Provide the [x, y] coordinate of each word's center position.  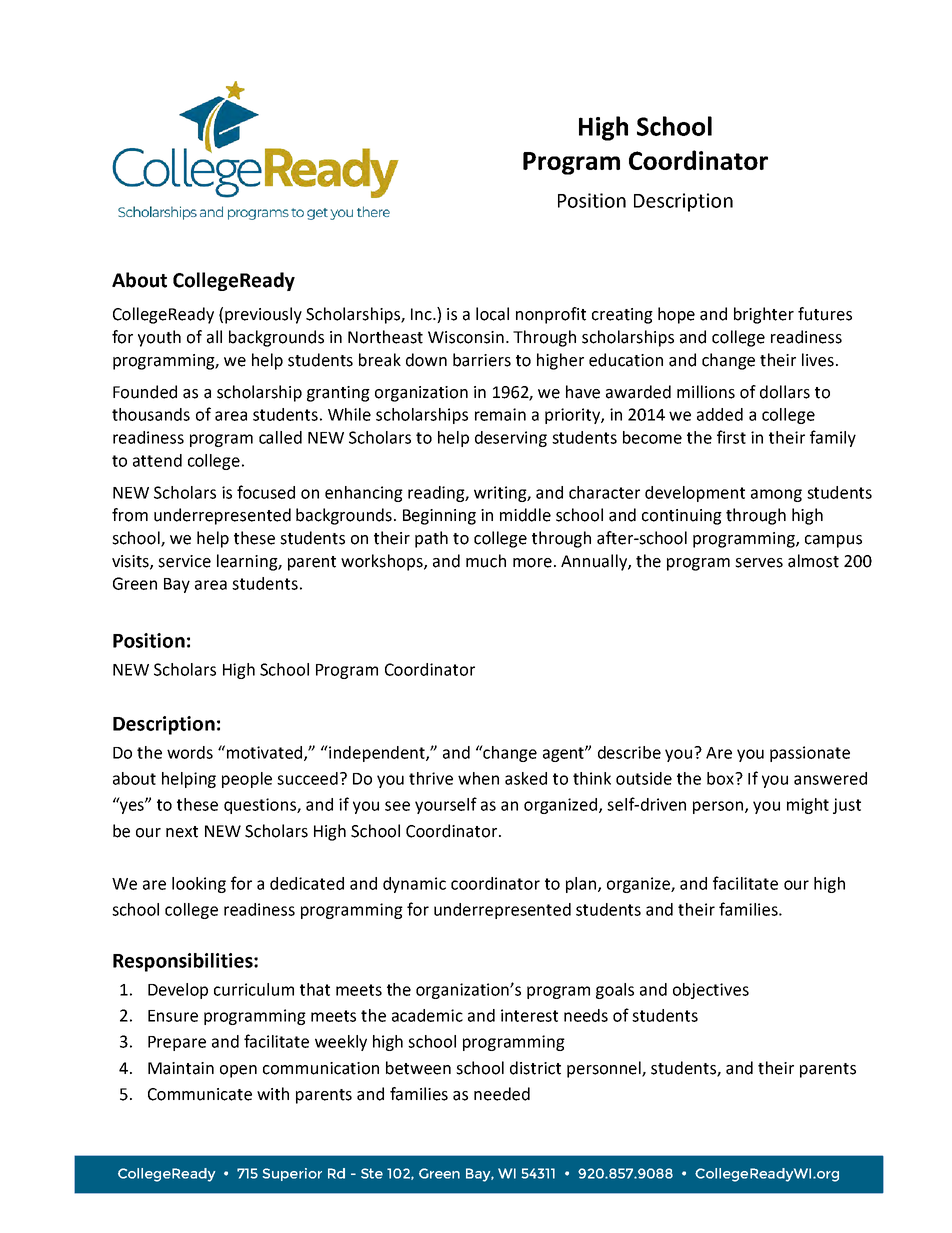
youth [159, 338]
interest [529, 1015]
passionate [810, 754]
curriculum [254, 989]
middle [525, 515]
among [776, 495]
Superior [292, 1174]
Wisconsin [466, 337]
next [182, 832]
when [478, 778]
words [190, 752]
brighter [764, 315]
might [808, 806]
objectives [711, 991]
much [486, 561]
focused [266, 492]
